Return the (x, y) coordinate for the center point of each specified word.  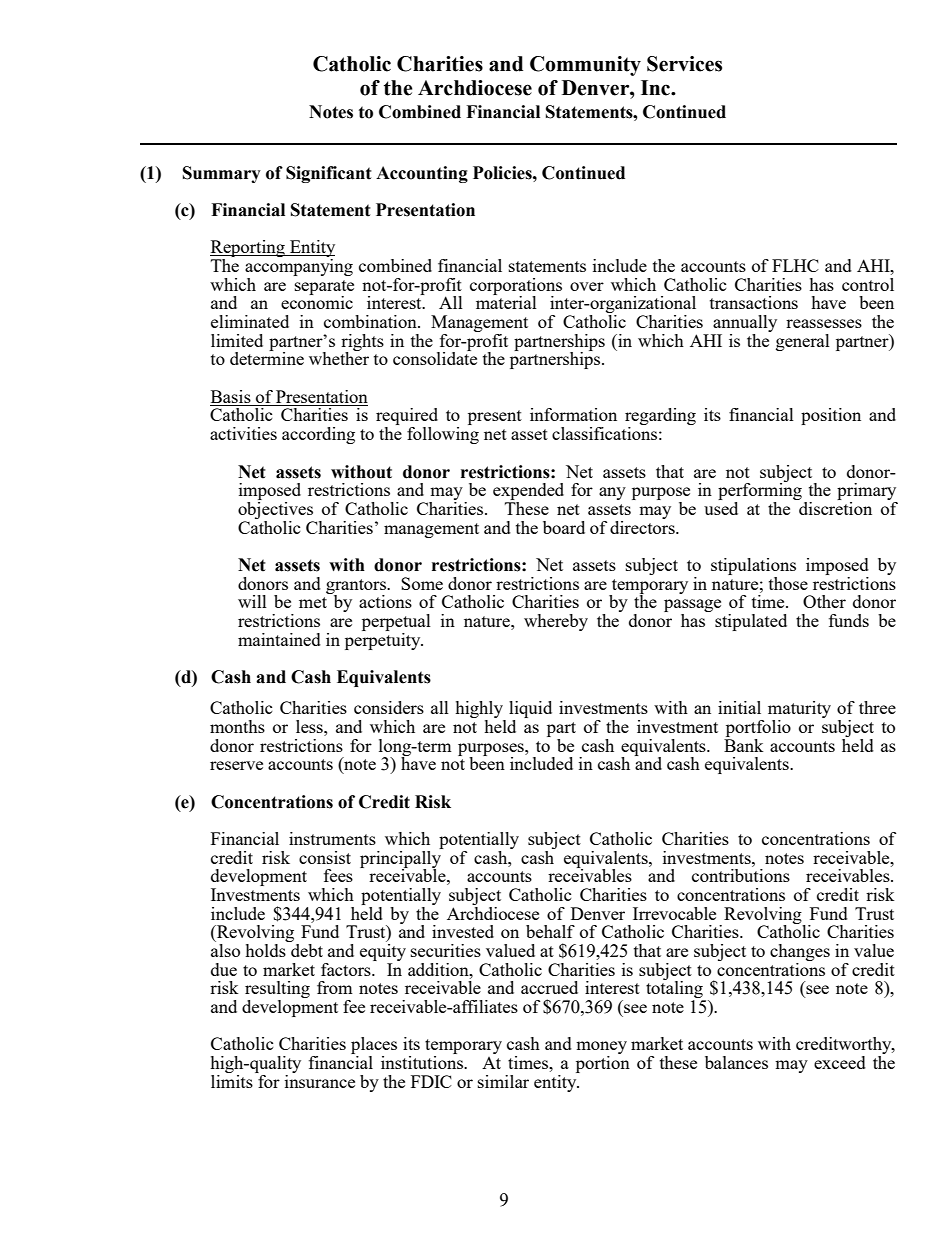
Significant (329, 174)
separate (324, 288)
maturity (799, 711)
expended (528, 493)
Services (684, 64)
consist (325, 857)
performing (760, 492)
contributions (741, 875)
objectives (275, 509)
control (868, 284)
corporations (516, 287)
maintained (279, 639)
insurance (320, 1080)
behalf (550, 931)
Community (585, 66)
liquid (530, 711)
